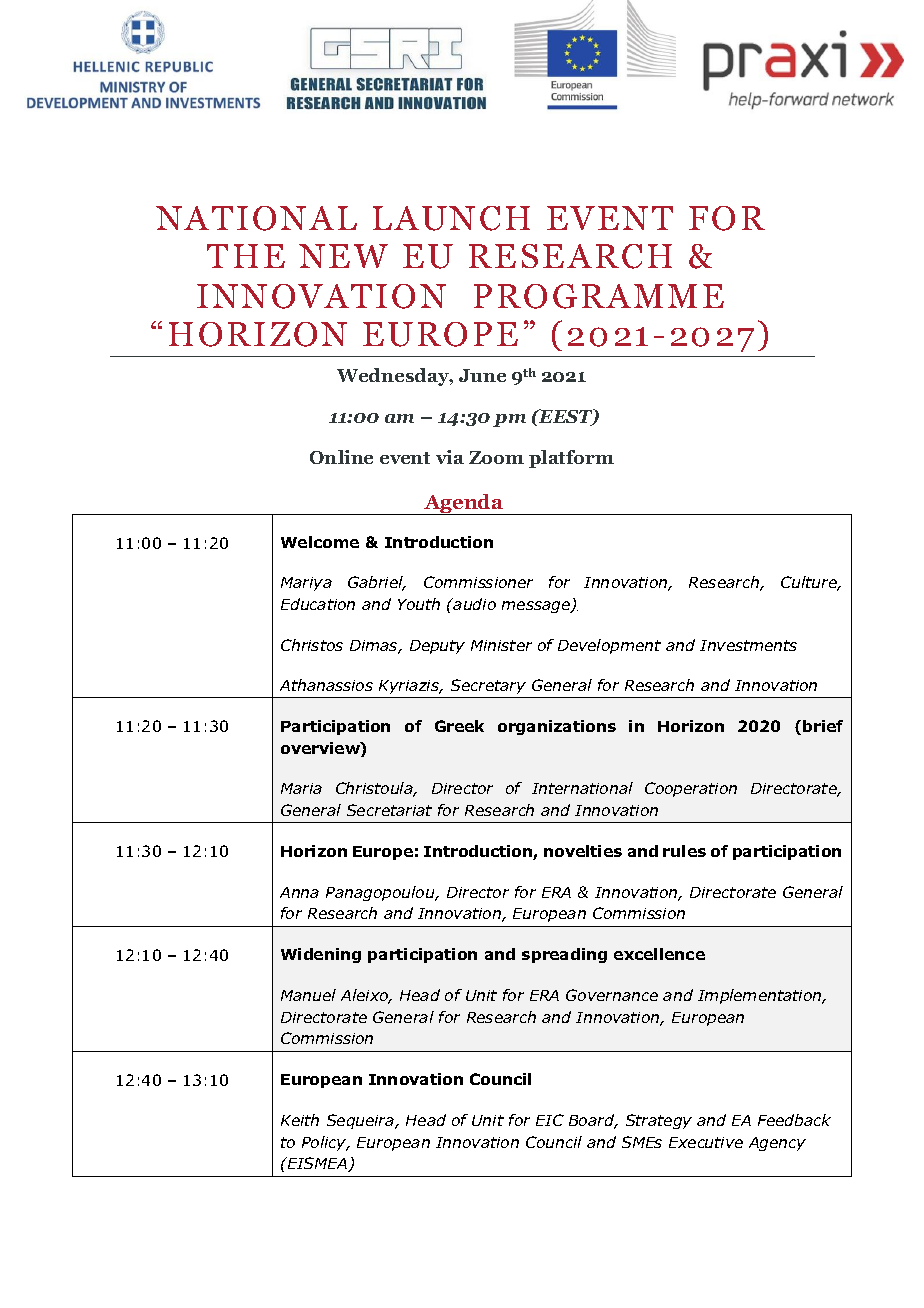 The width and height of the screenshot is (924, 1308). What do you see at coordinates (451, 218) in the screenshot?
I see `LAUNCH` at bounding box center [451, 218].
